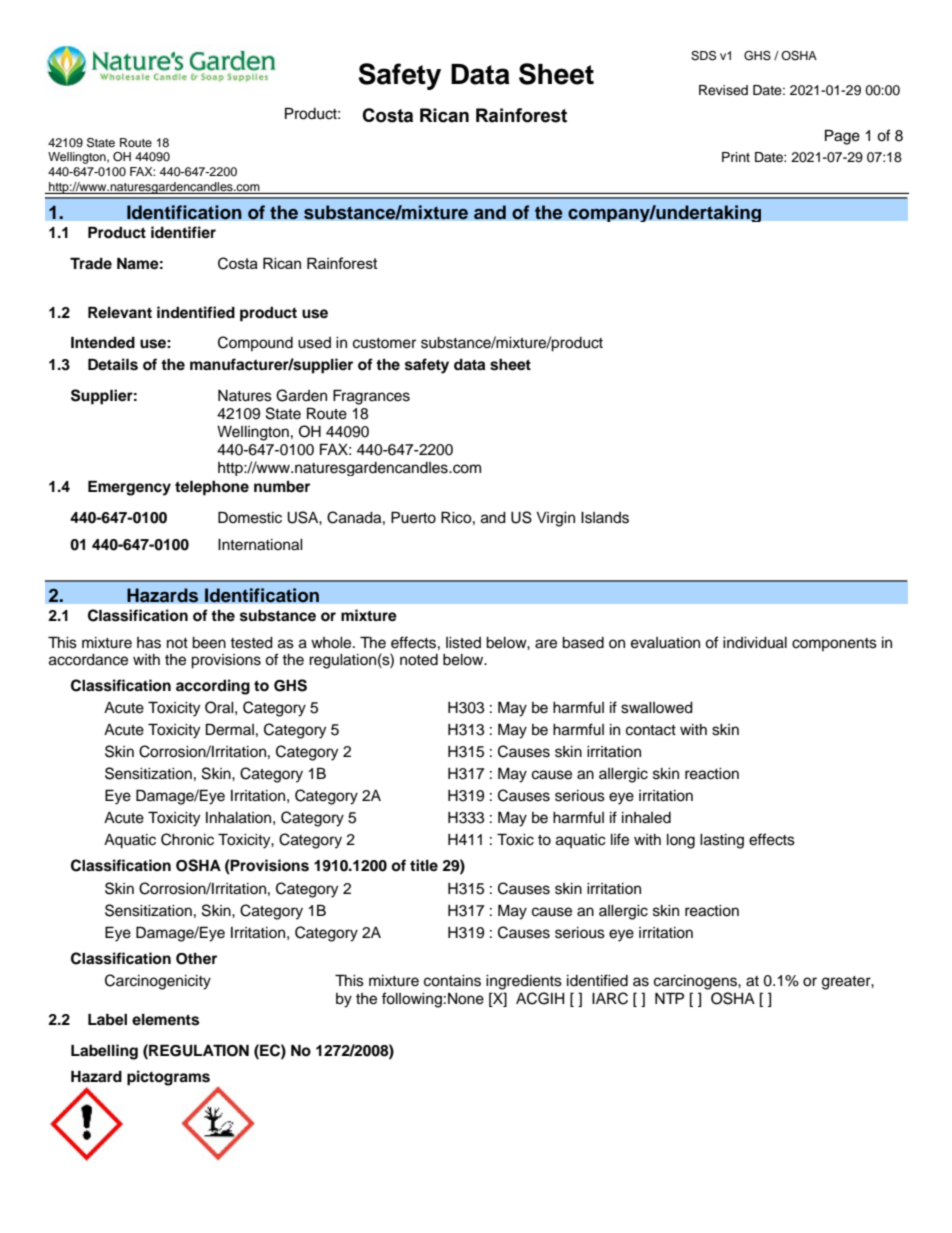 The height and width of the screenshot is (1233, 952). Describe the element at coordinates (723, 90) in the screenshot. I see `Revised` at that location.
